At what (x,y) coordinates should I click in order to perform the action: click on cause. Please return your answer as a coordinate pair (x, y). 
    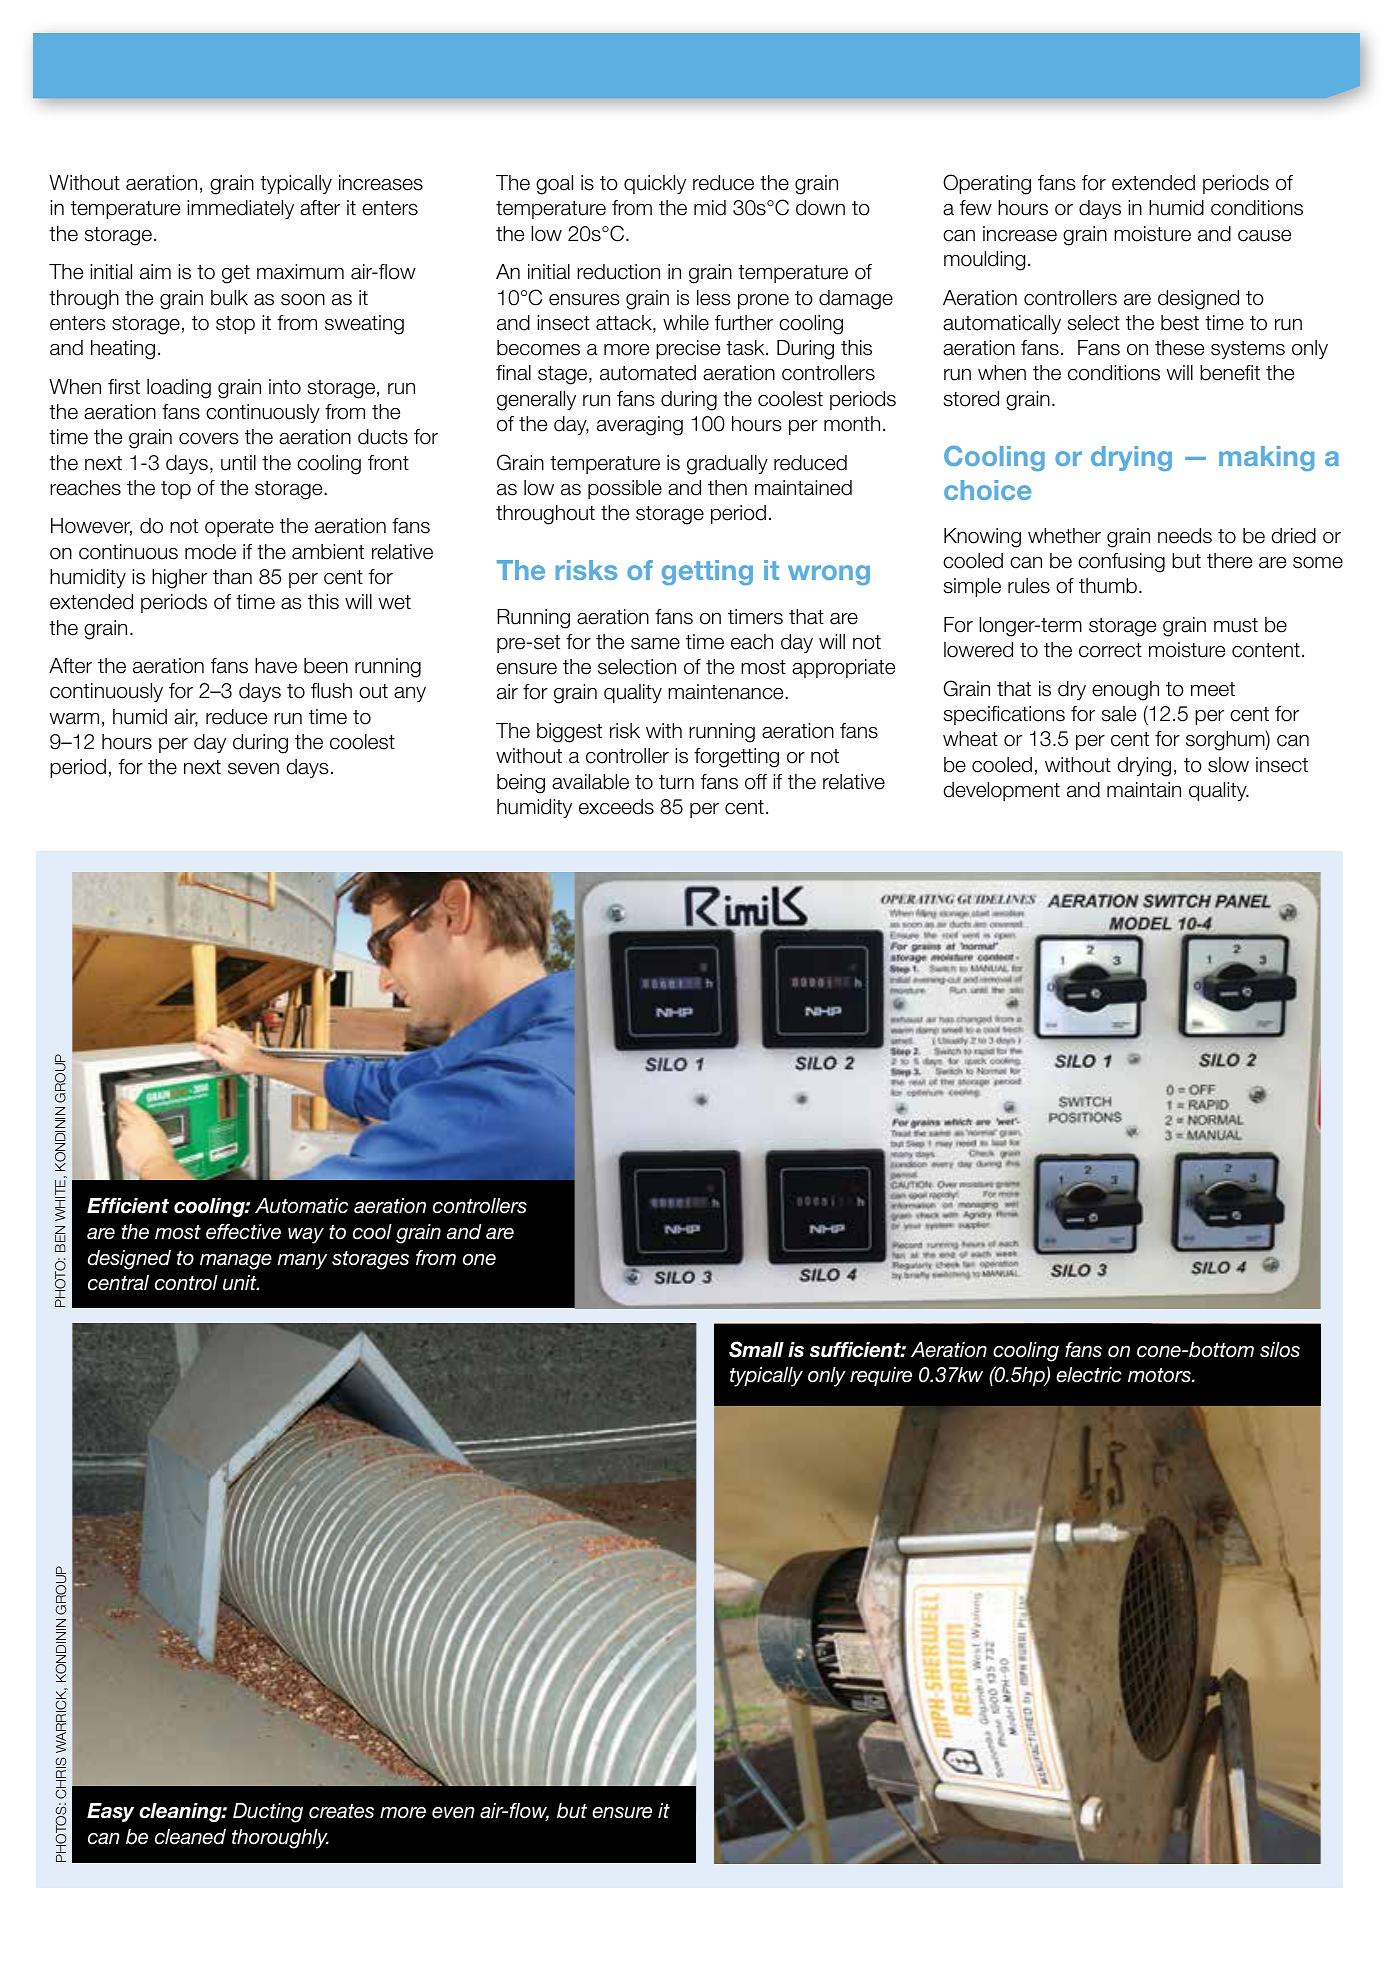
    Looking at the image, I should click on (1264, 236).
